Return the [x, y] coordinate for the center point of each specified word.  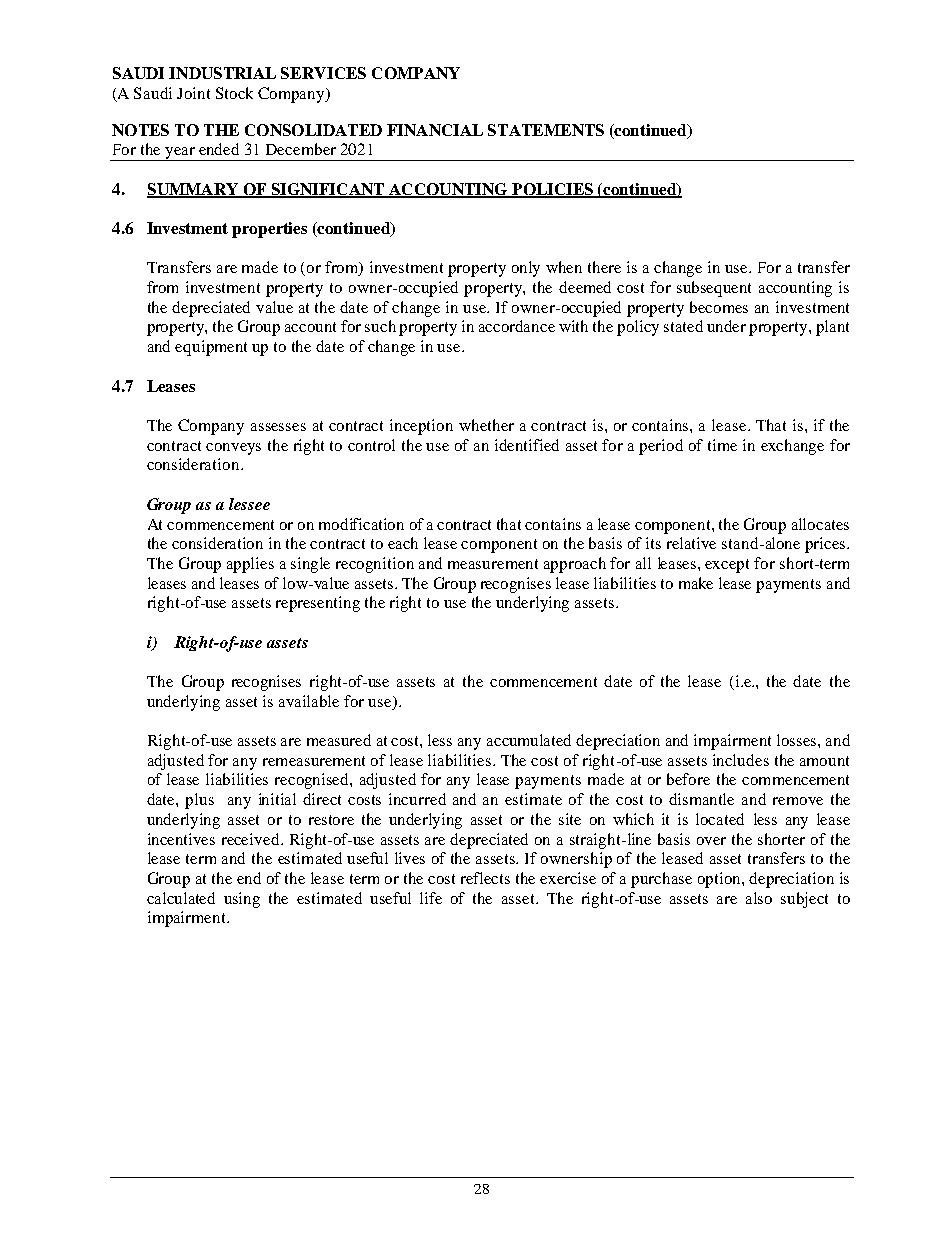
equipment [211, 348]
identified [527, 445]
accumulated [529, 740]
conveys [233, 449]
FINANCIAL [435, 130]
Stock [234, 93]
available [309, 701]
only [526, 269]
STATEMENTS [546, 130]
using [242, 900]
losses [798, 740]
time [722, 445]
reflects [485, 878]
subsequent [714, 289]
